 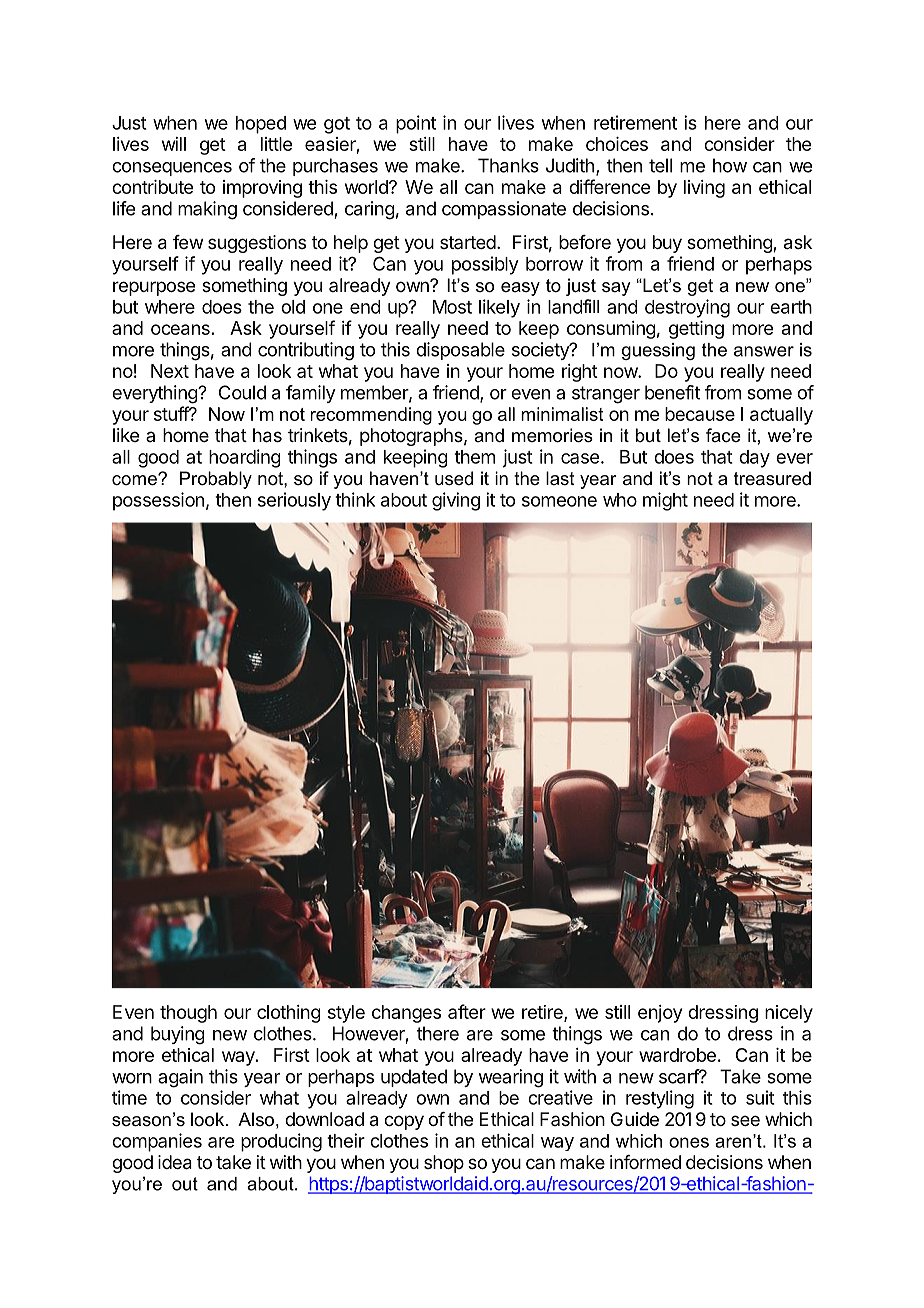 What do you see at coordinates (174, 144) in the screenshot?
I see `will` at bounding box center [174, 144].
